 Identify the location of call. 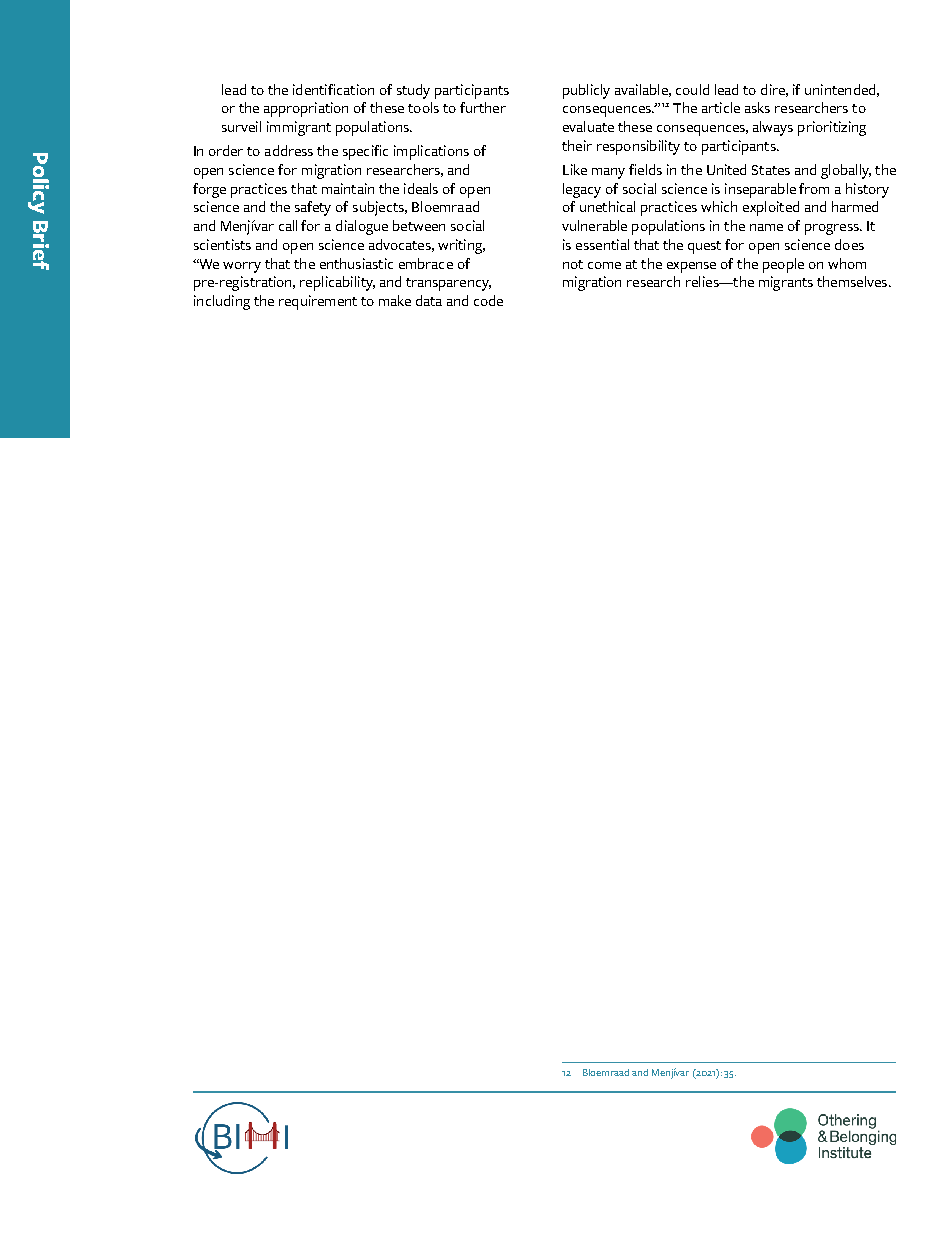
(288, 225).
